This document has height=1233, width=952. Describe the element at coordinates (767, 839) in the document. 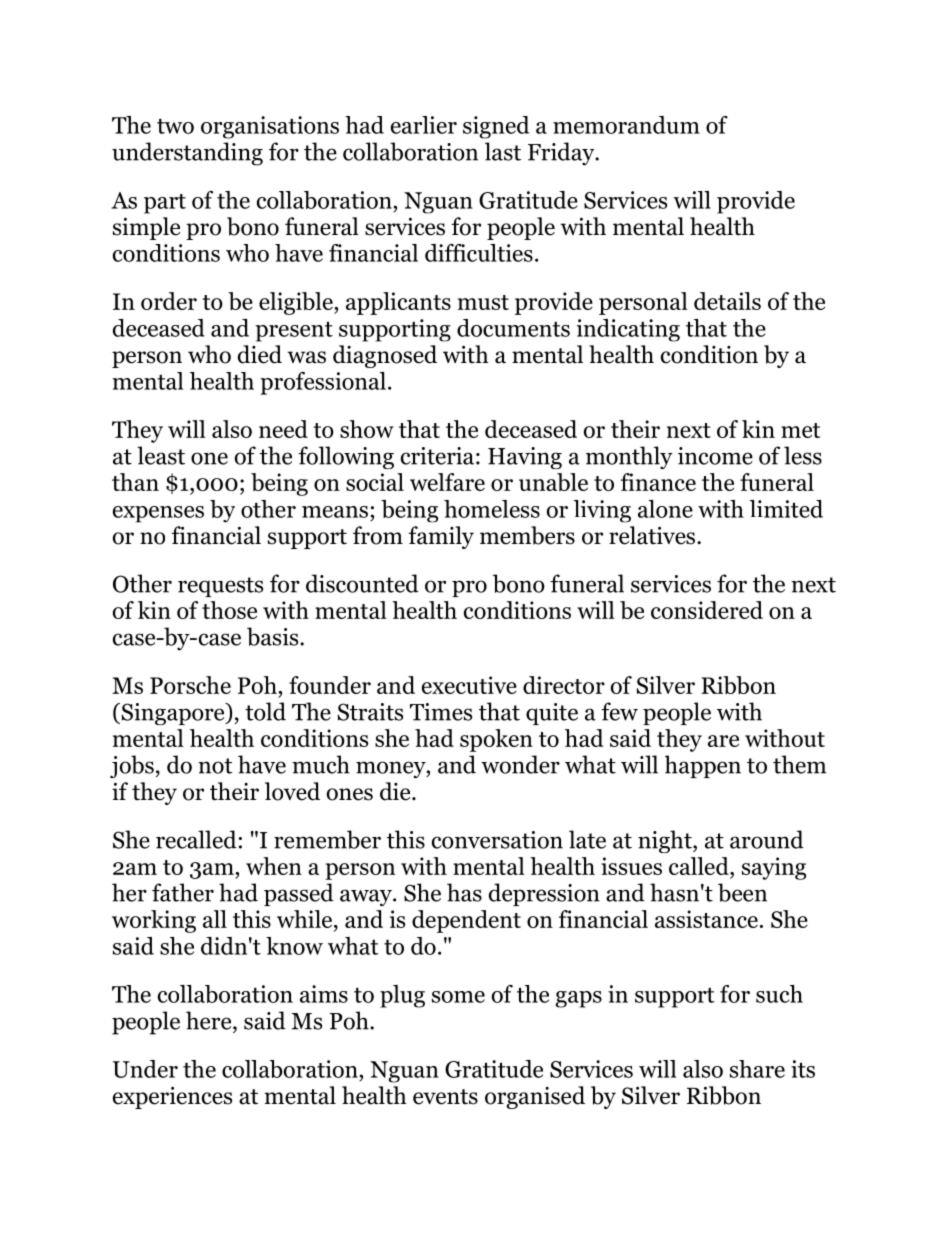

I see `around` at that location.
